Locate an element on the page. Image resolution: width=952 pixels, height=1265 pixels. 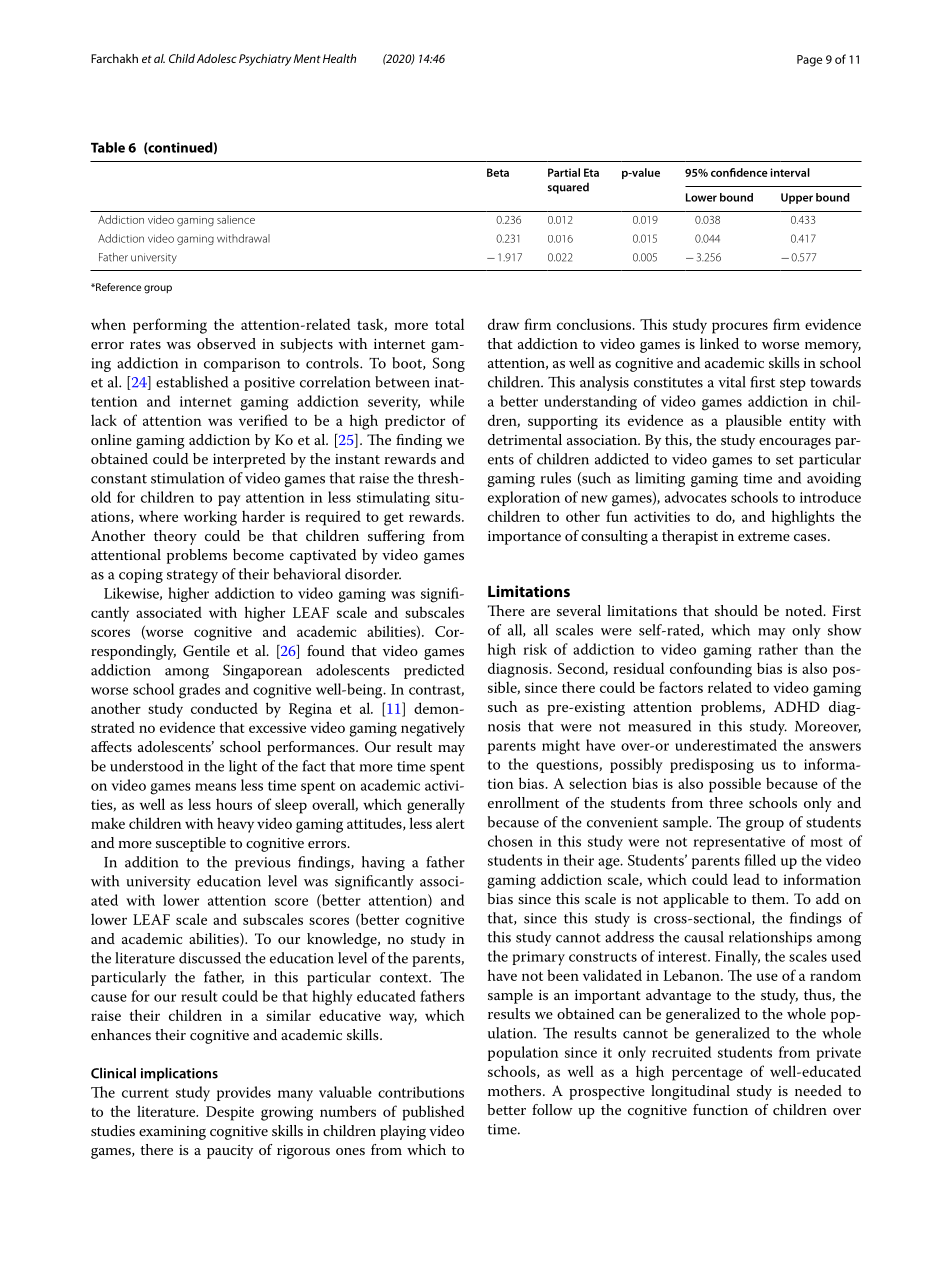
lead is located at coordinates (746, 879).
